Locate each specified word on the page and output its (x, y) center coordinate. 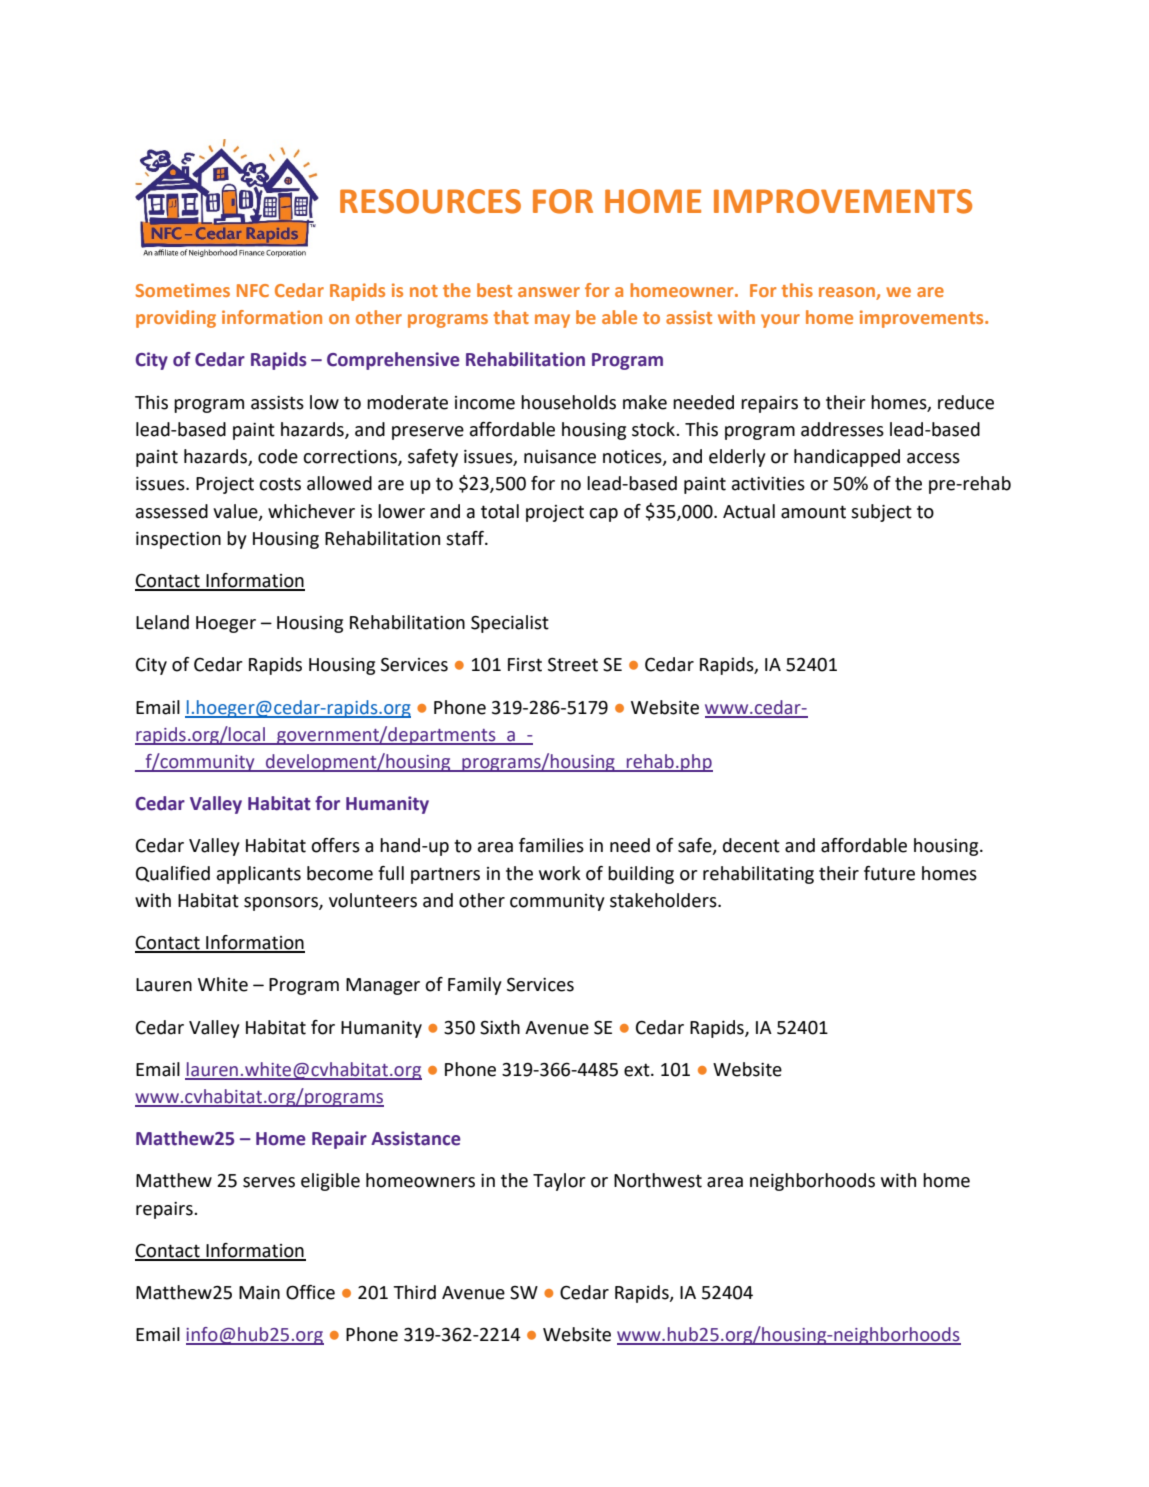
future (889, 873)
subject (881, 513)
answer (549, 292)
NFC (253, 290)
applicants (259, 875)
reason (848, 293)
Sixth (500, 1027)
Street (573, 664)
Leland (162, 622)
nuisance (560, 457)
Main (259, 1293)
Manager (383, 986)
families (551, 845)
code (278, 456)
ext (638, 1070)
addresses (842, 429)
